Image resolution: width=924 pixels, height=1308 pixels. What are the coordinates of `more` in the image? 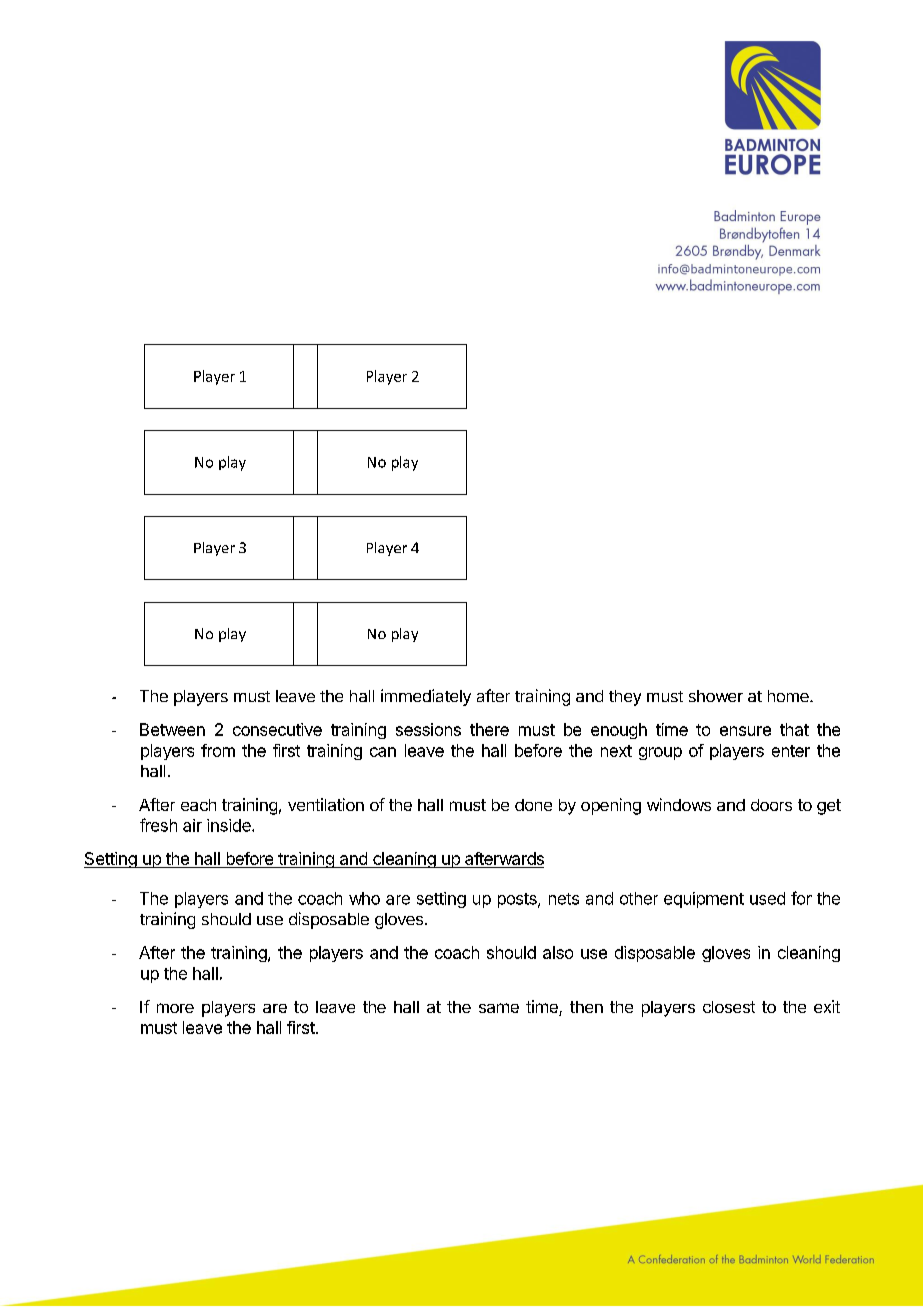 It's located at (175, 1008).
